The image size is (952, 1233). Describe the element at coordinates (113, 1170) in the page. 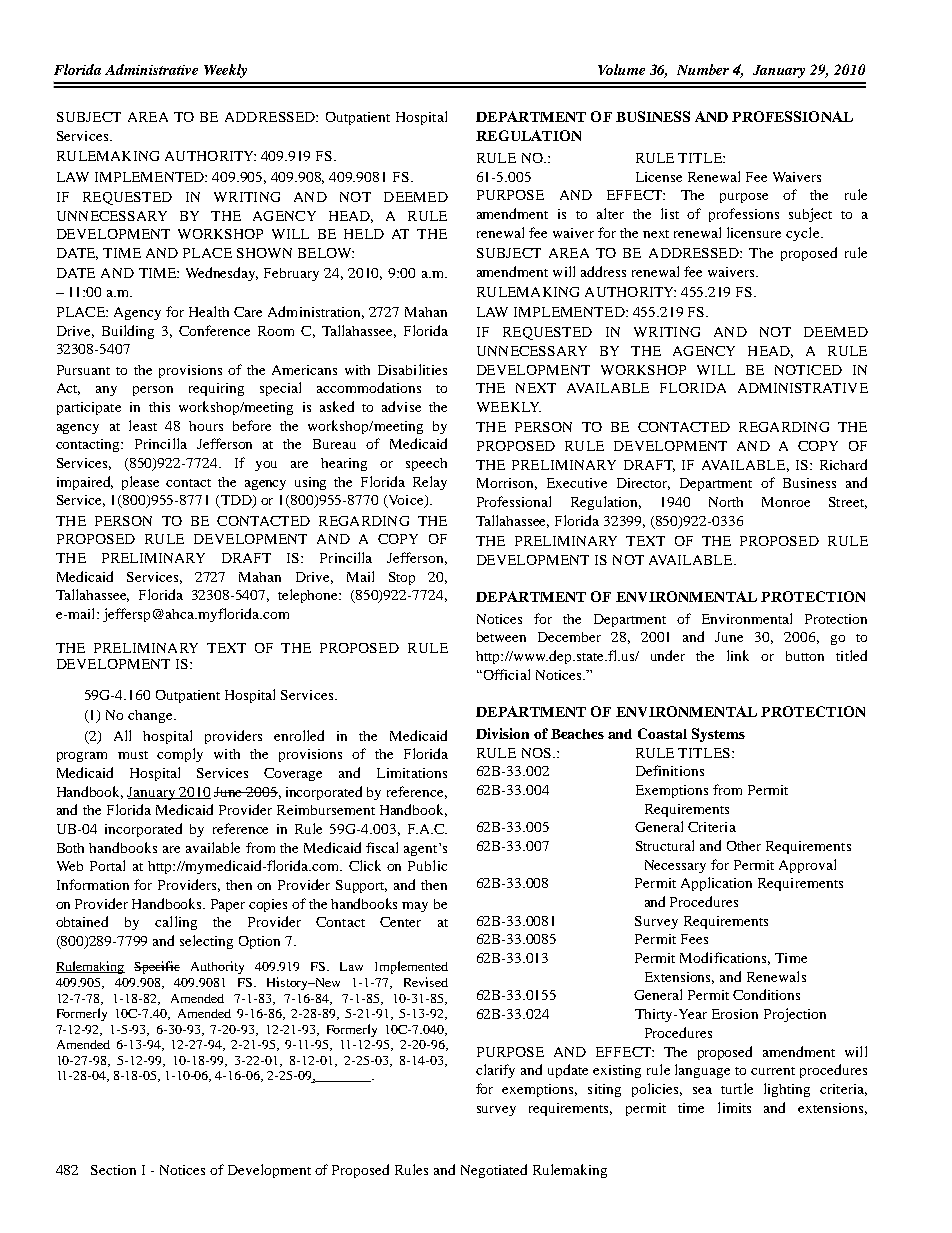

I see `Section` at that location.
